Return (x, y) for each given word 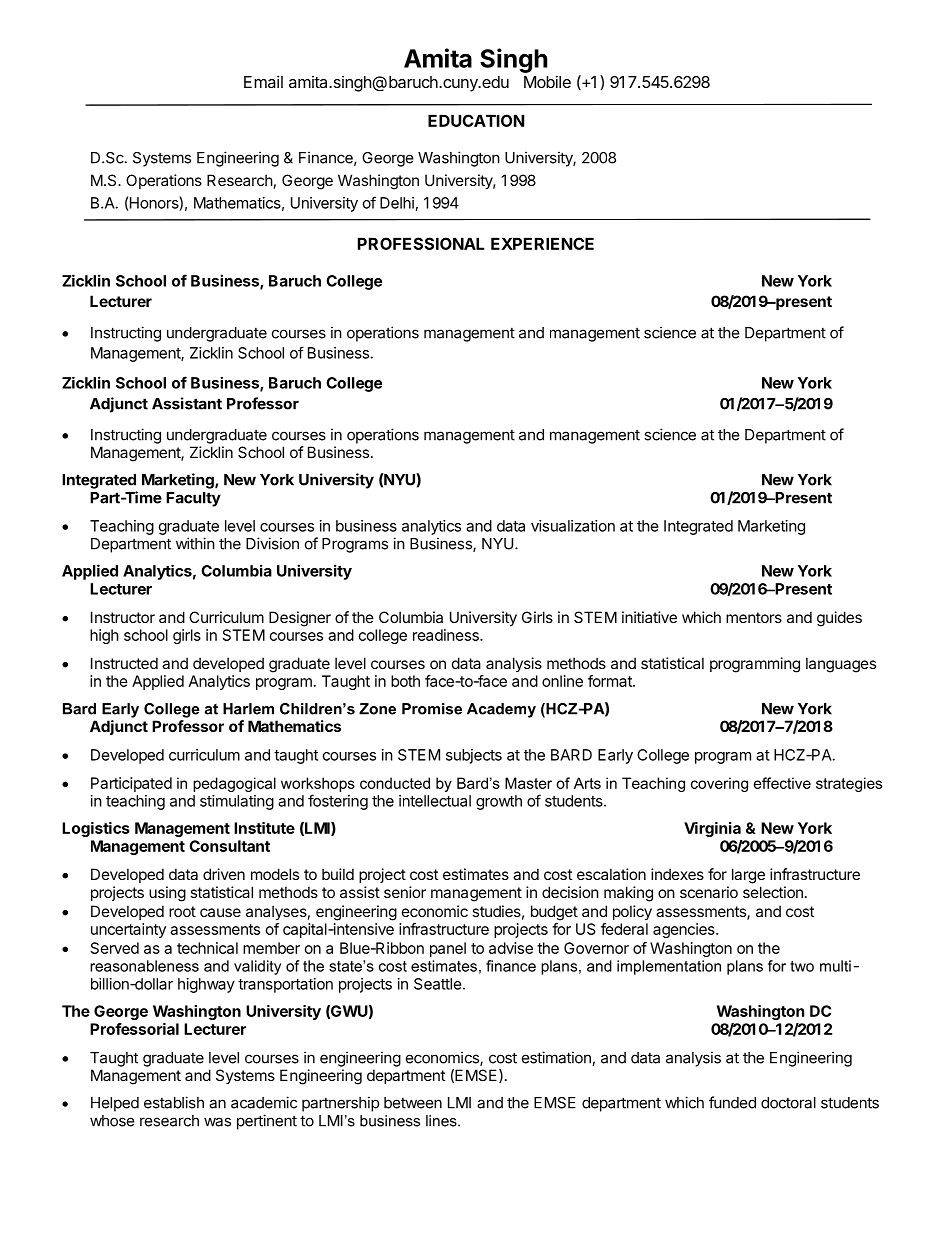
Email (263, 81)
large (748, 876)
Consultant (229, 846)
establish (174, 1102)
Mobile (547, 81)
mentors (754, 617)
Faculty (193, 499)
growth (499, 802)
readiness (447, 635)
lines (442, 1121)
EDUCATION (476, 120)
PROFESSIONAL (421, 243)
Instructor (123, 617)
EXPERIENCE (542, 243)
